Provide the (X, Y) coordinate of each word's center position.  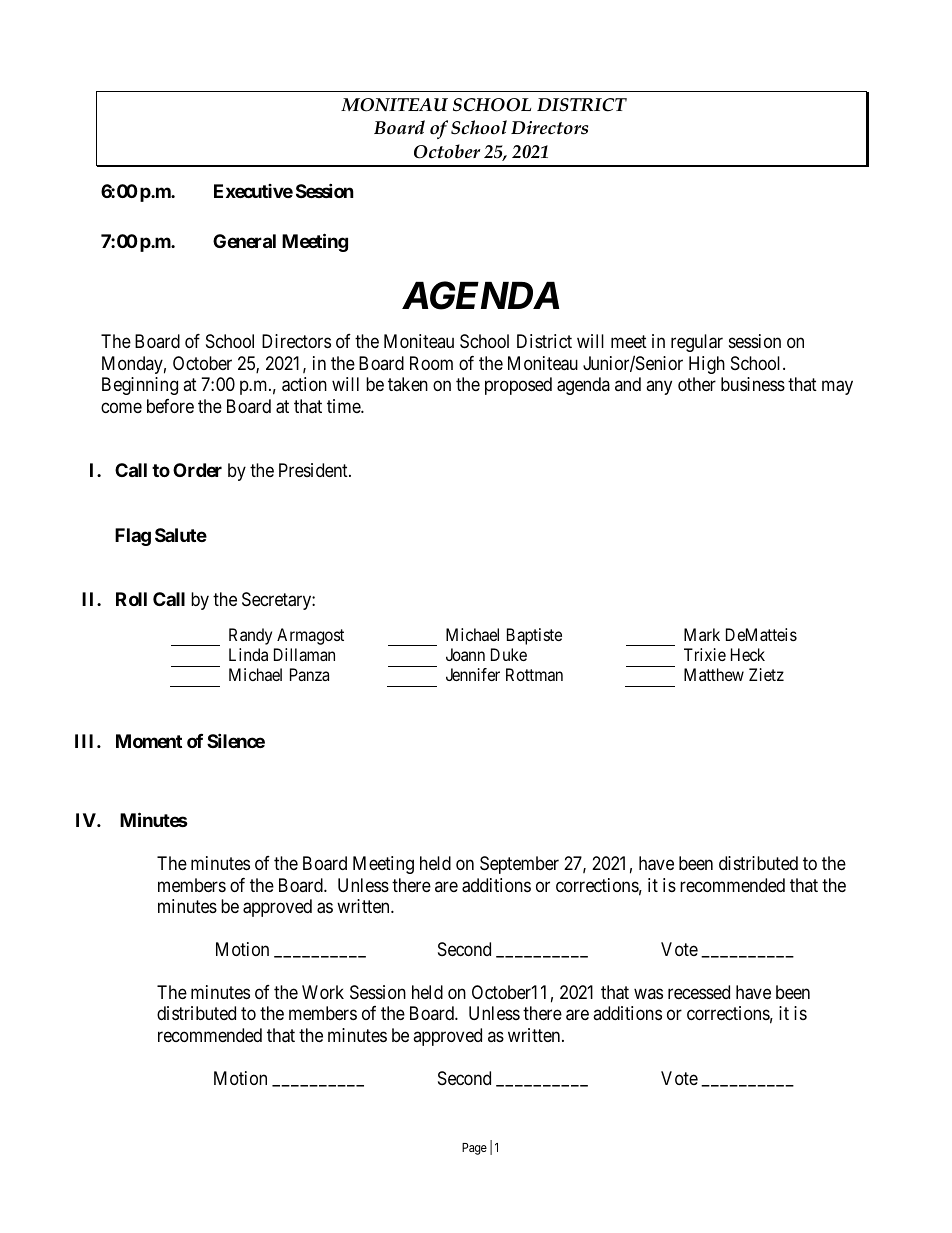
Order (197, 470)
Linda (248, 654)
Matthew (714, 674)
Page (474, 1149)
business (753, 384)
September (519, 865)
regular (697, 343)
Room (431, 363)
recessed (699, 992)
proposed (518, 386)
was (648, 993)
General (244, 241)
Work (323, 992)
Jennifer (473, 674)
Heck (748, 654)
